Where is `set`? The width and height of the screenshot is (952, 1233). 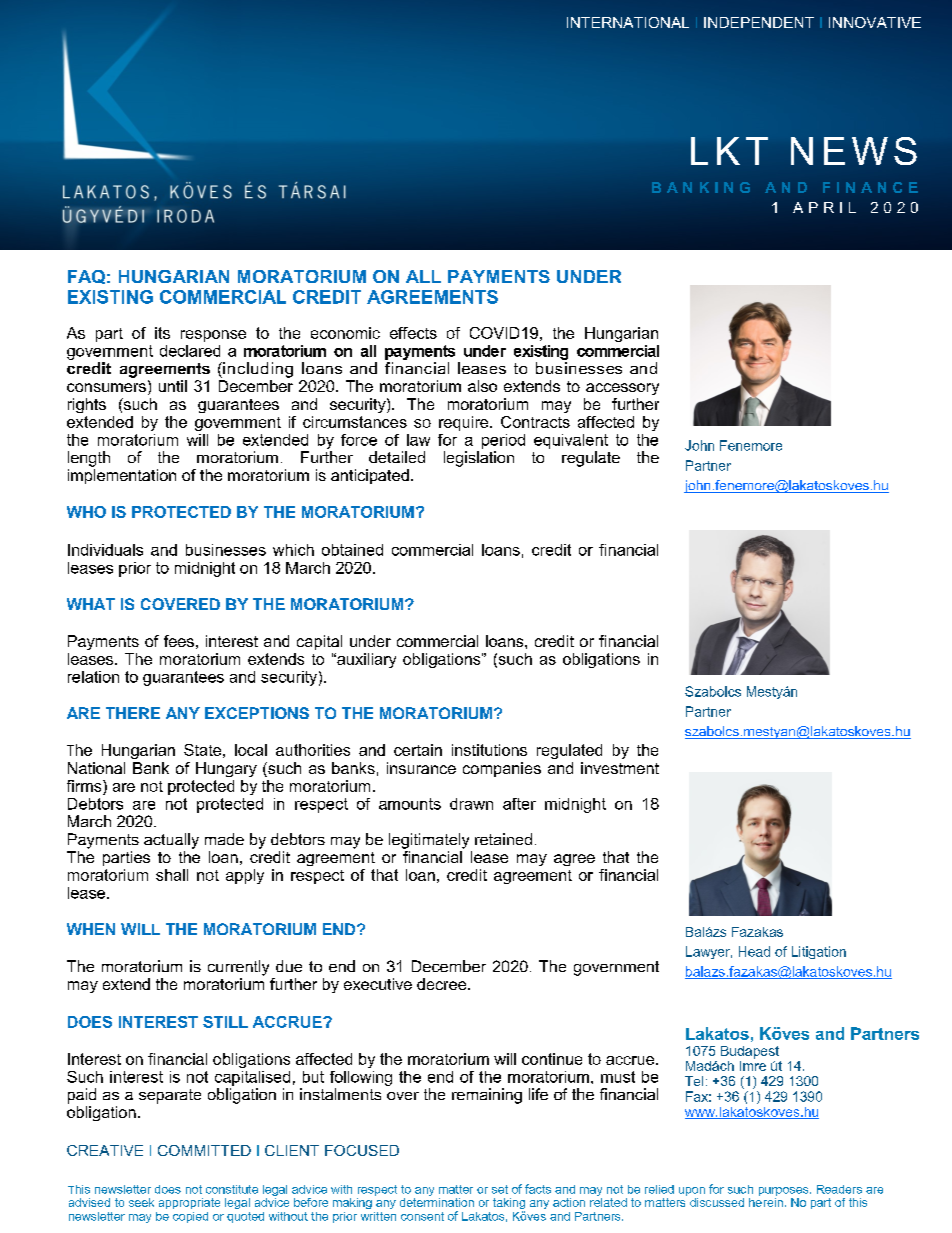 set is located at coordinates (500, 1189).
